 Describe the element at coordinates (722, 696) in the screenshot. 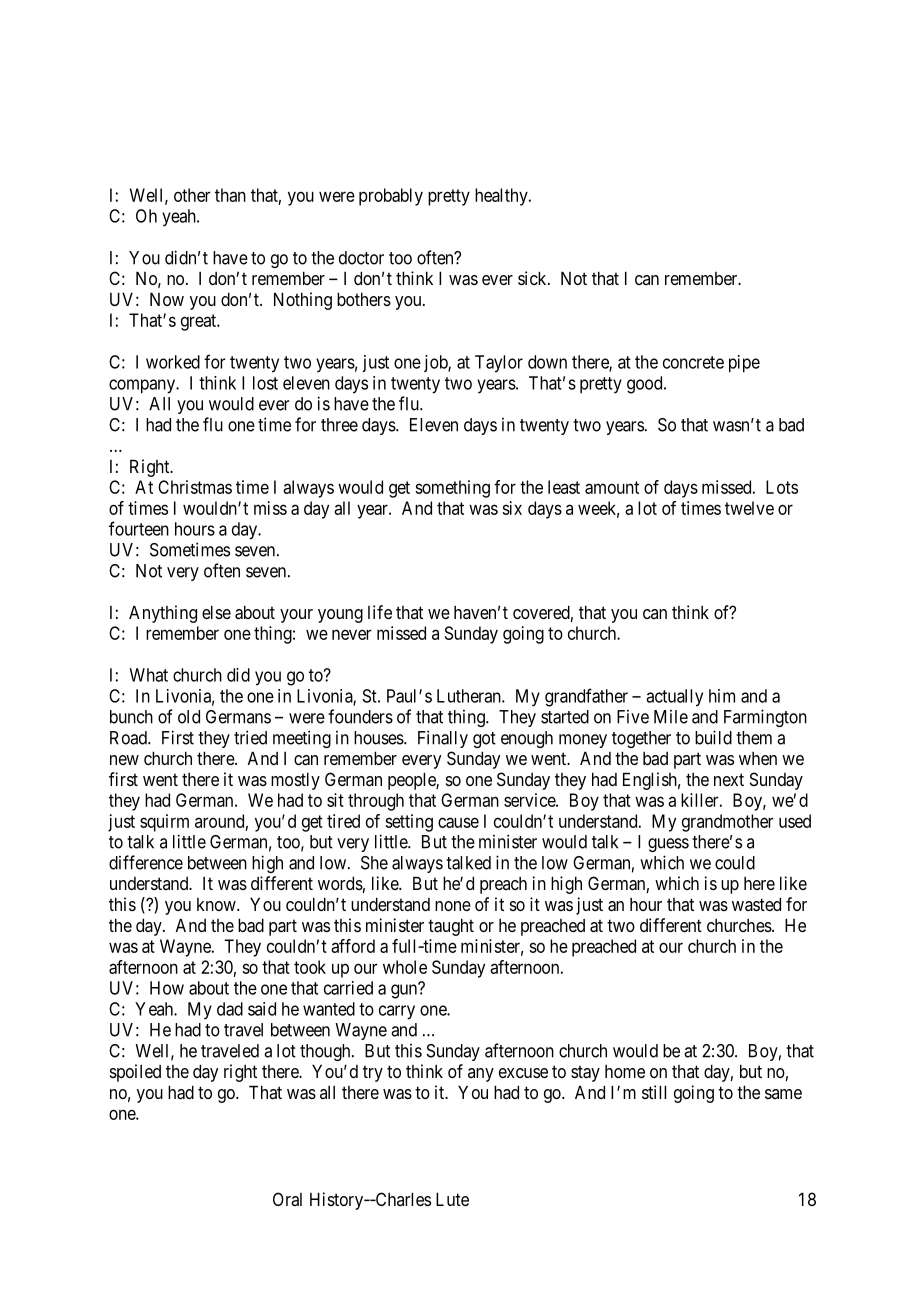

I see `him` at that location.
